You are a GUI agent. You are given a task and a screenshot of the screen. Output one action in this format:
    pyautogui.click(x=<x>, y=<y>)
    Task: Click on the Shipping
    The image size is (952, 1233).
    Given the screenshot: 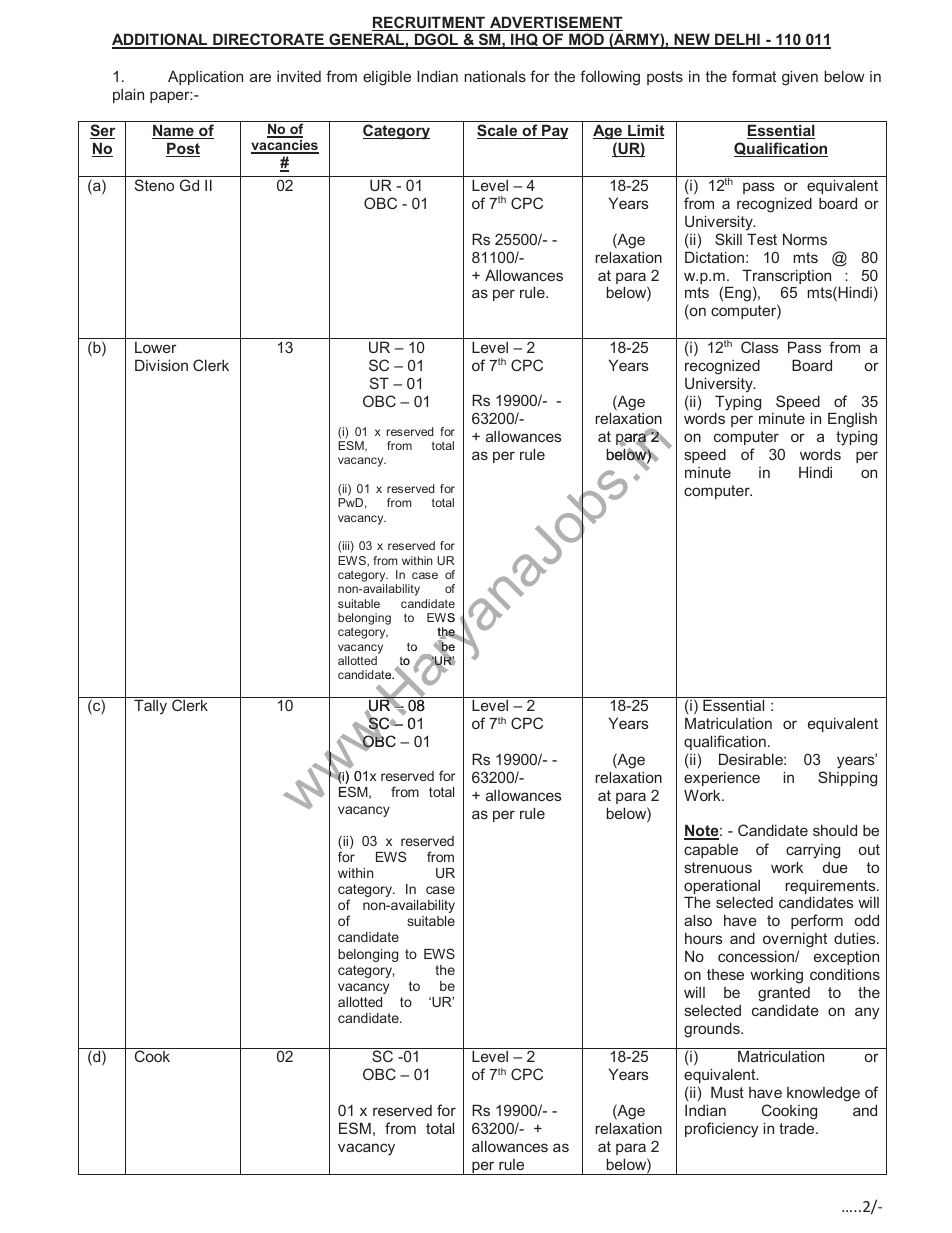 What is the action you would take?
    pyautogui.click(x=847, y=779)
